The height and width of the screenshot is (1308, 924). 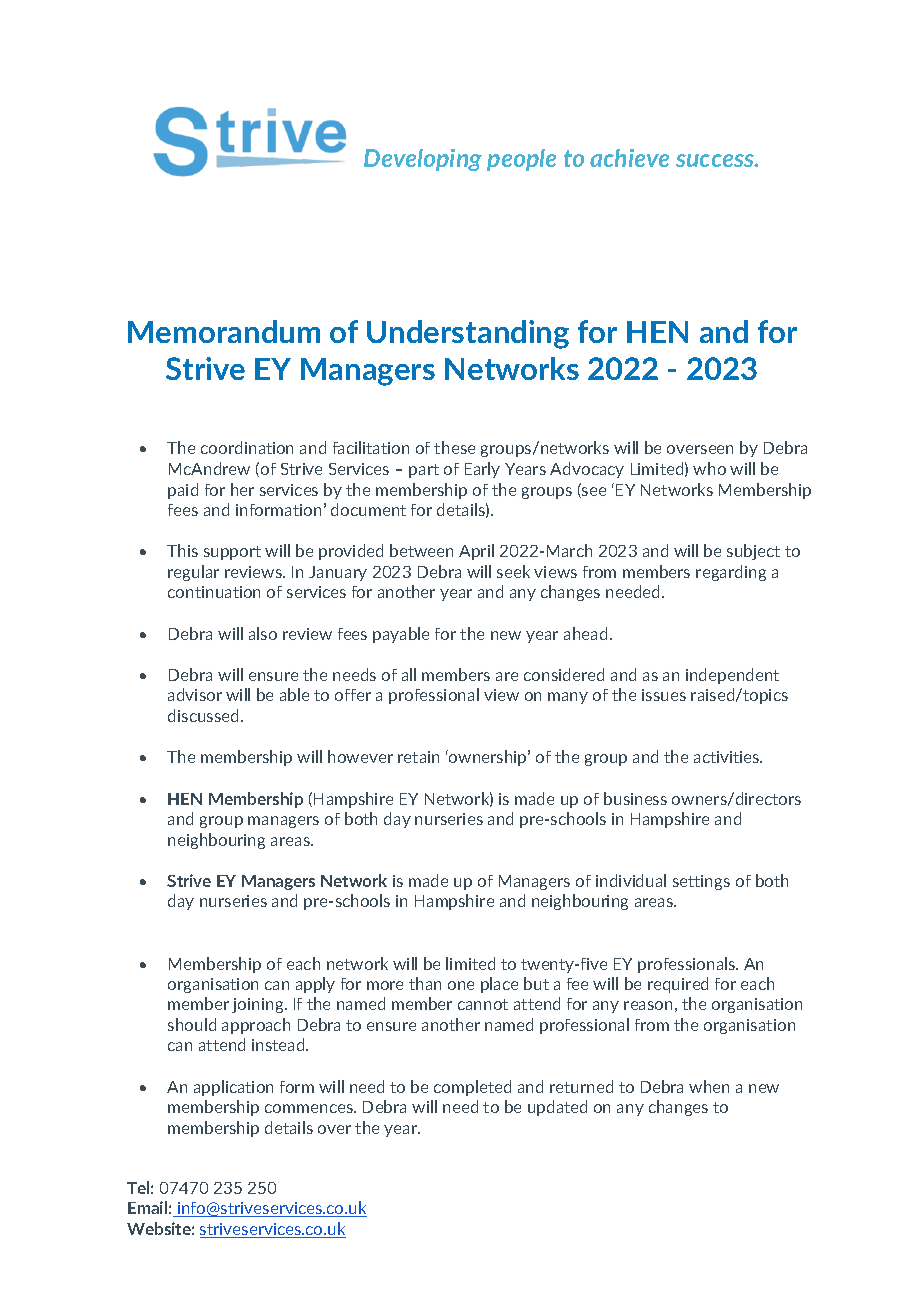 I want to click on who, so click(x=709, y=468).
